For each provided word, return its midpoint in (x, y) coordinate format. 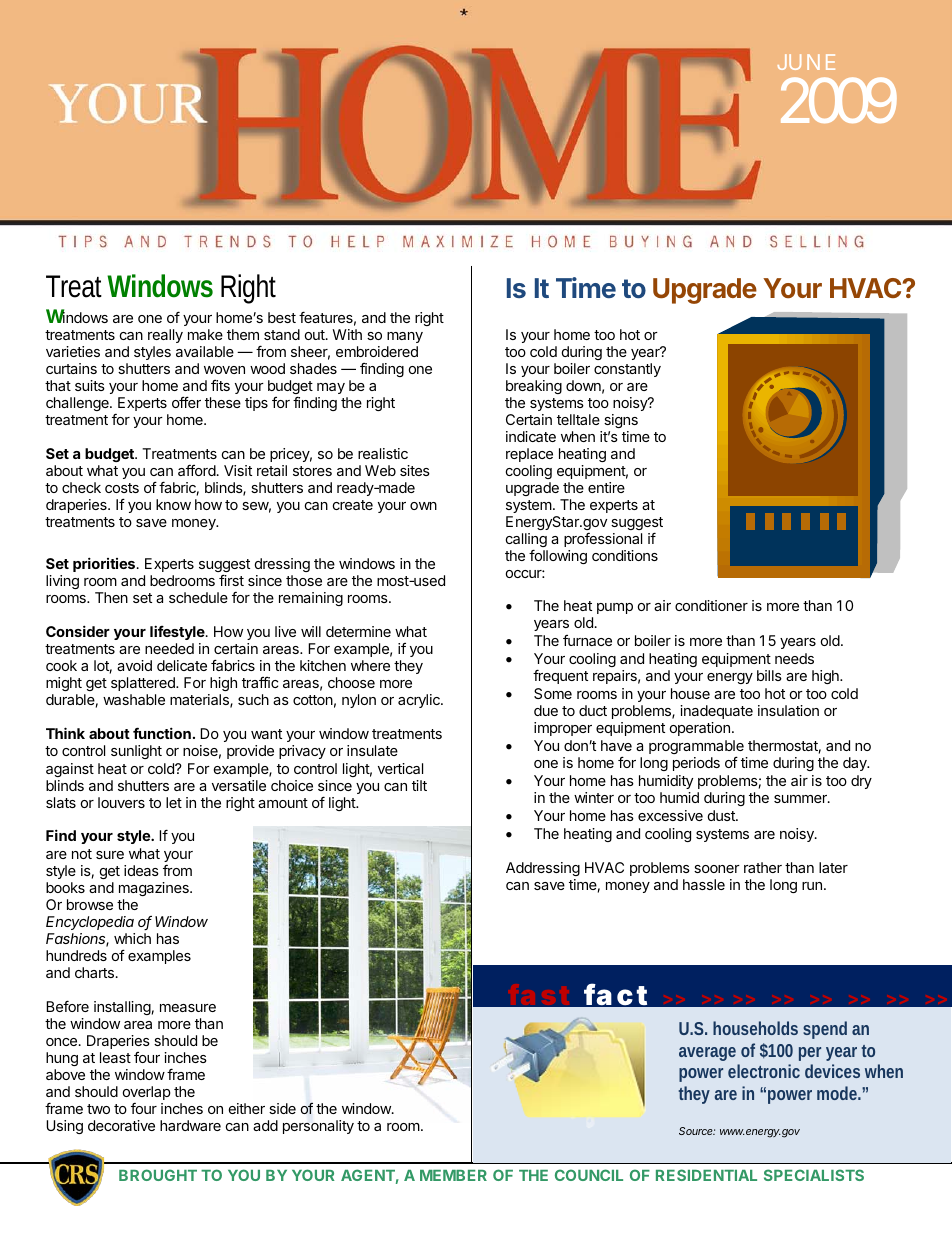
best (282, 317)
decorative (121, 1125)
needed (169, 648)
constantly (627, 370)
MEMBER (453, 1175)
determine (358, 631)
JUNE (806, 62)
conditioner (711, 605)
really (165, 338)
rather (763, 867)
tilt (419, 785)
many (405, 339)
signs (621, 421)
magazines (155, 889)
